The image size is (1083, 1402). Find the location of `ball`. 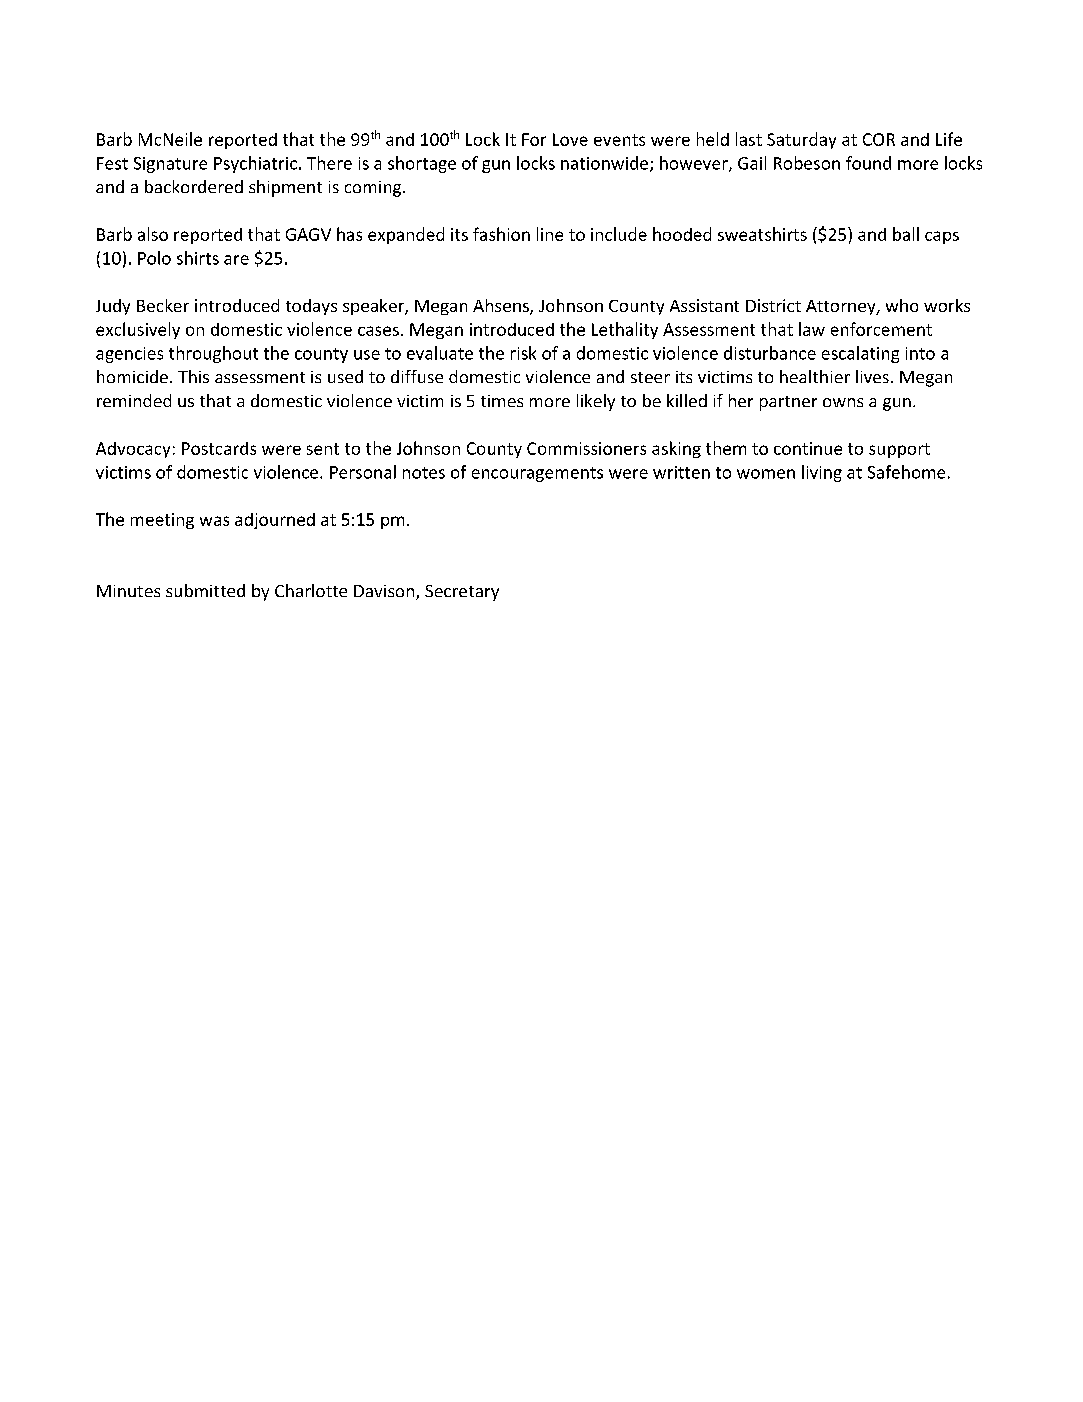

ball is located at coordinates (906, 234).
